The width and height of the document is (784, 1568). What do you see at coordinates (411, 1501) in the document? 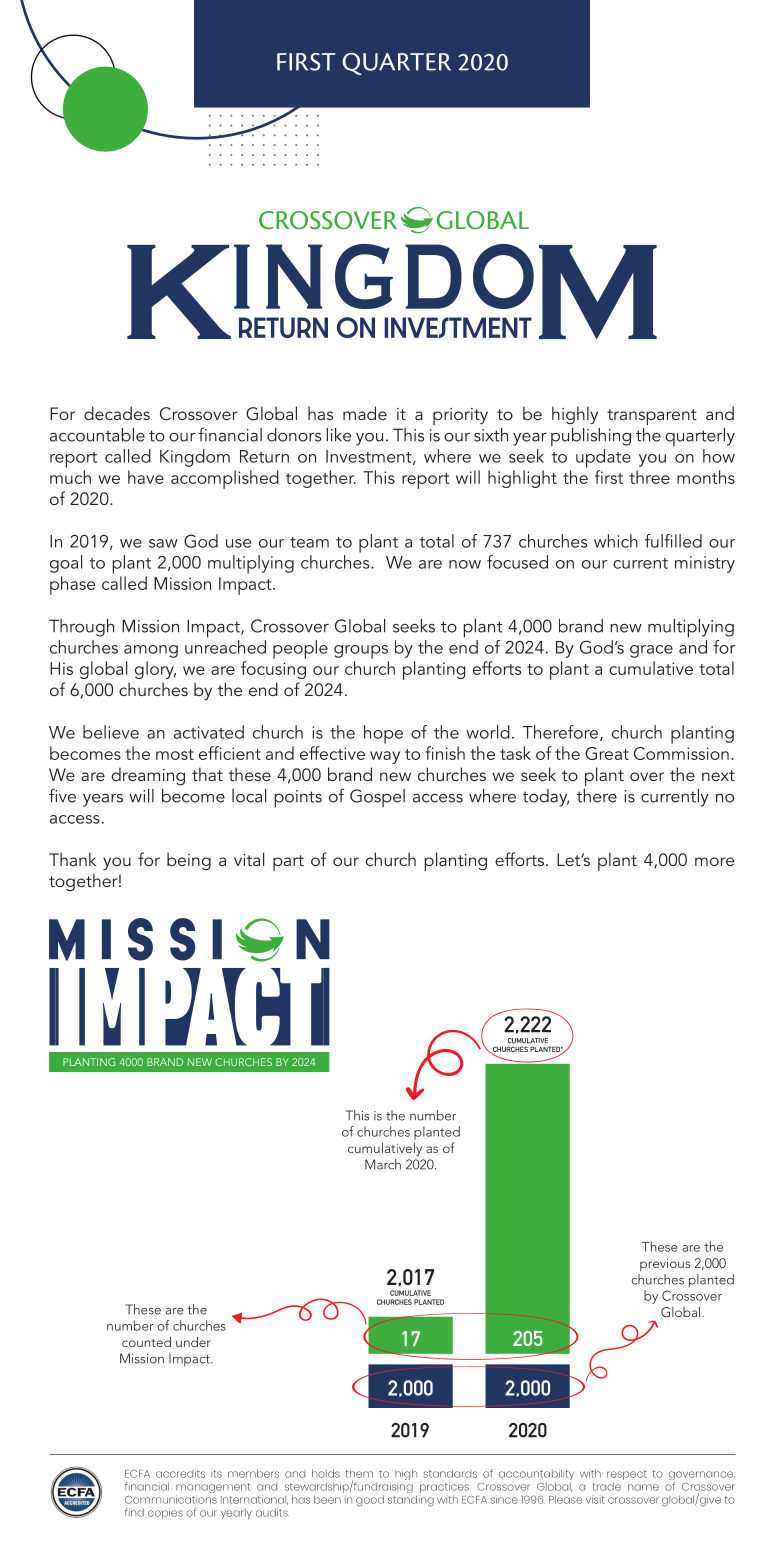
I see `standing` at bounding box center [411, 1501].
